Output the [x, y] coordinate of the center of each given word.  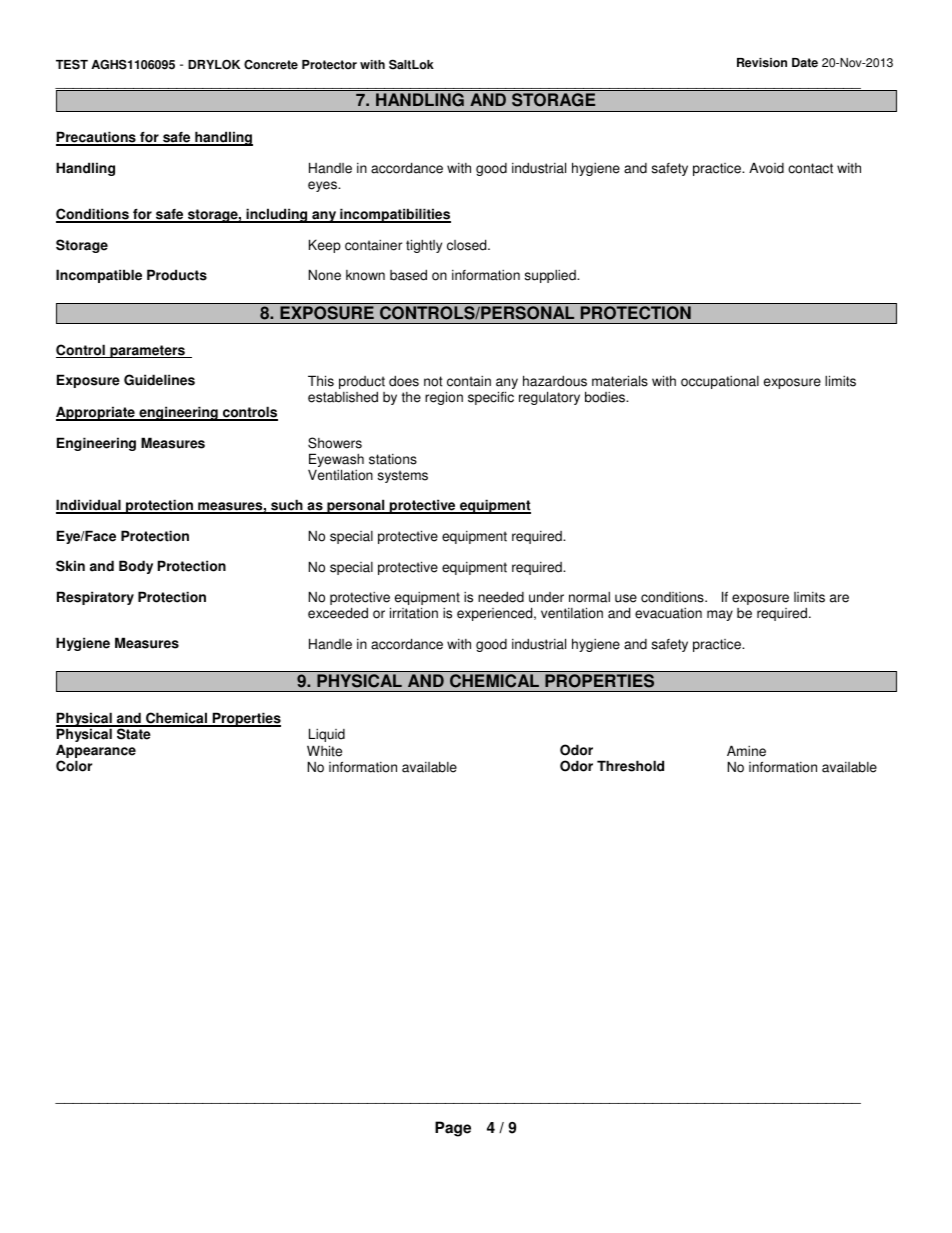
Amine [746, 751]
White [324, 751]
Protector [329, 65]
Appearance [96, 752]
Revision [762, 63]
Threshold [630, 766]
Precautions [97, 138]
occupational [720, 382]
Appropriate [96, 413]
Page [453, 1129]
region [444, 398]
